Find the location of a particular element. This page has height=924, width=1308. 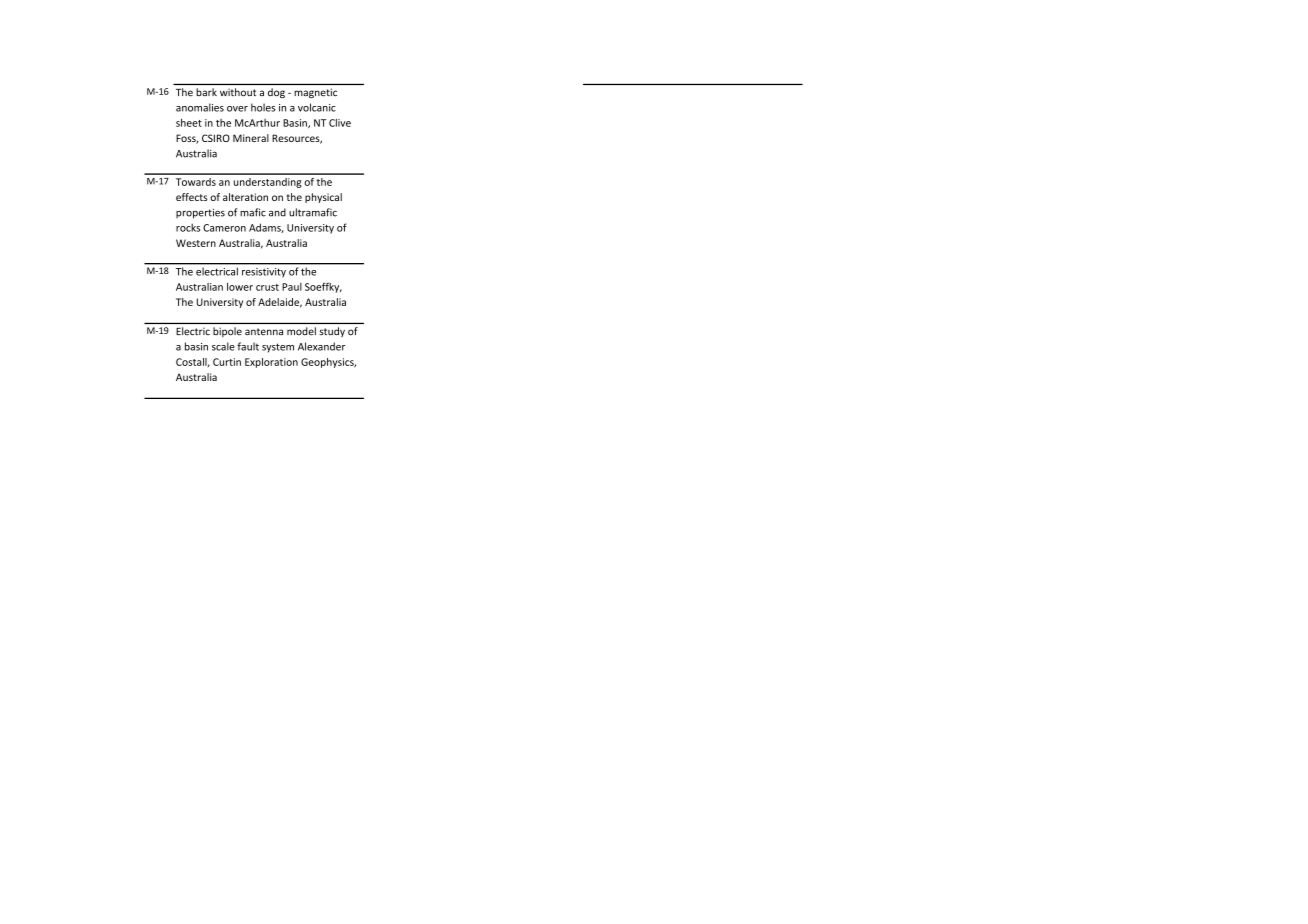

bark is located at coordinates (206, 92).
